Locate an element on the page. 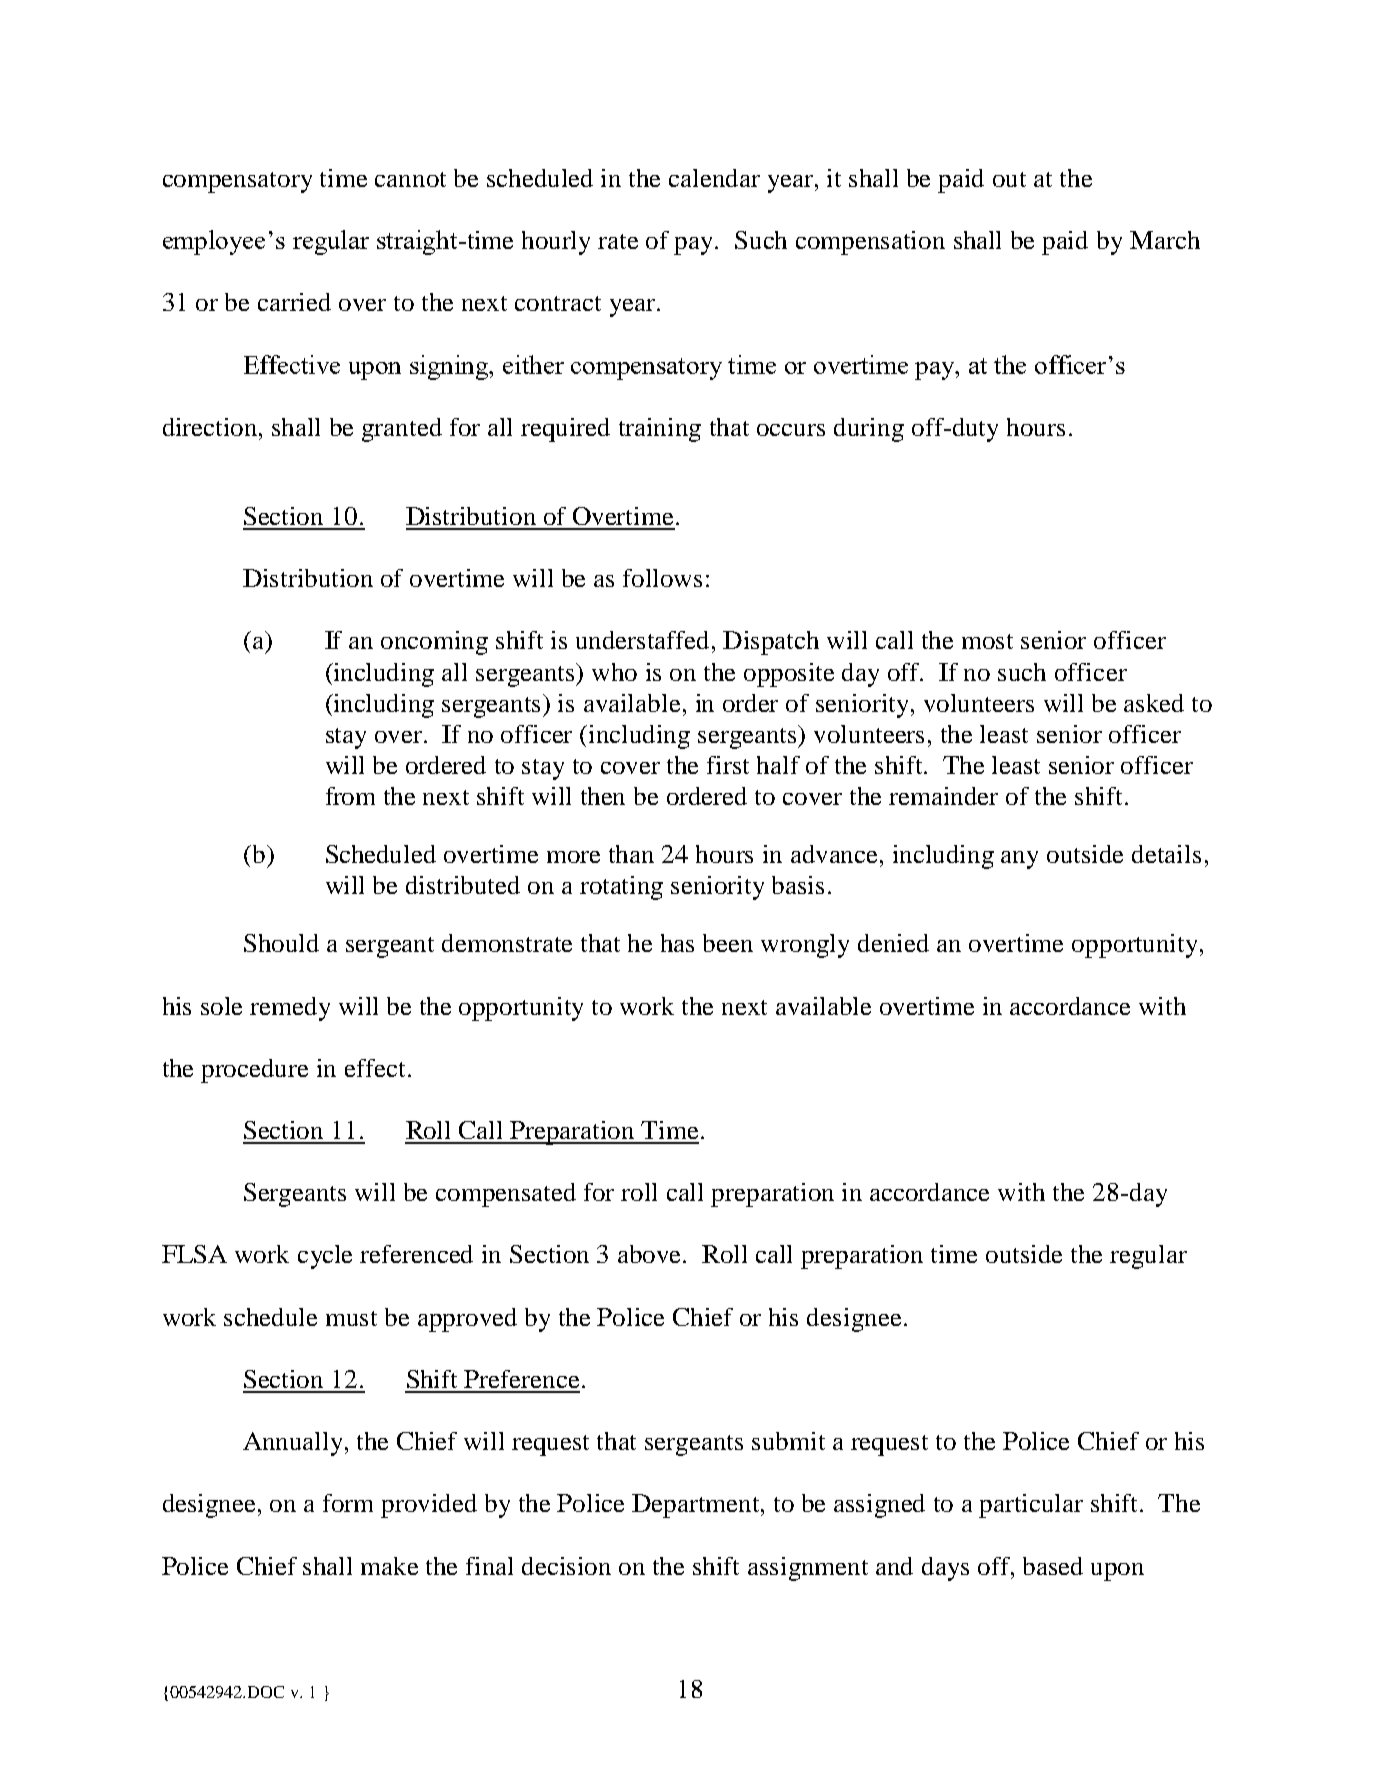 This document has height=1785, width=1379. hourly is located at coordinates (556, 243).
